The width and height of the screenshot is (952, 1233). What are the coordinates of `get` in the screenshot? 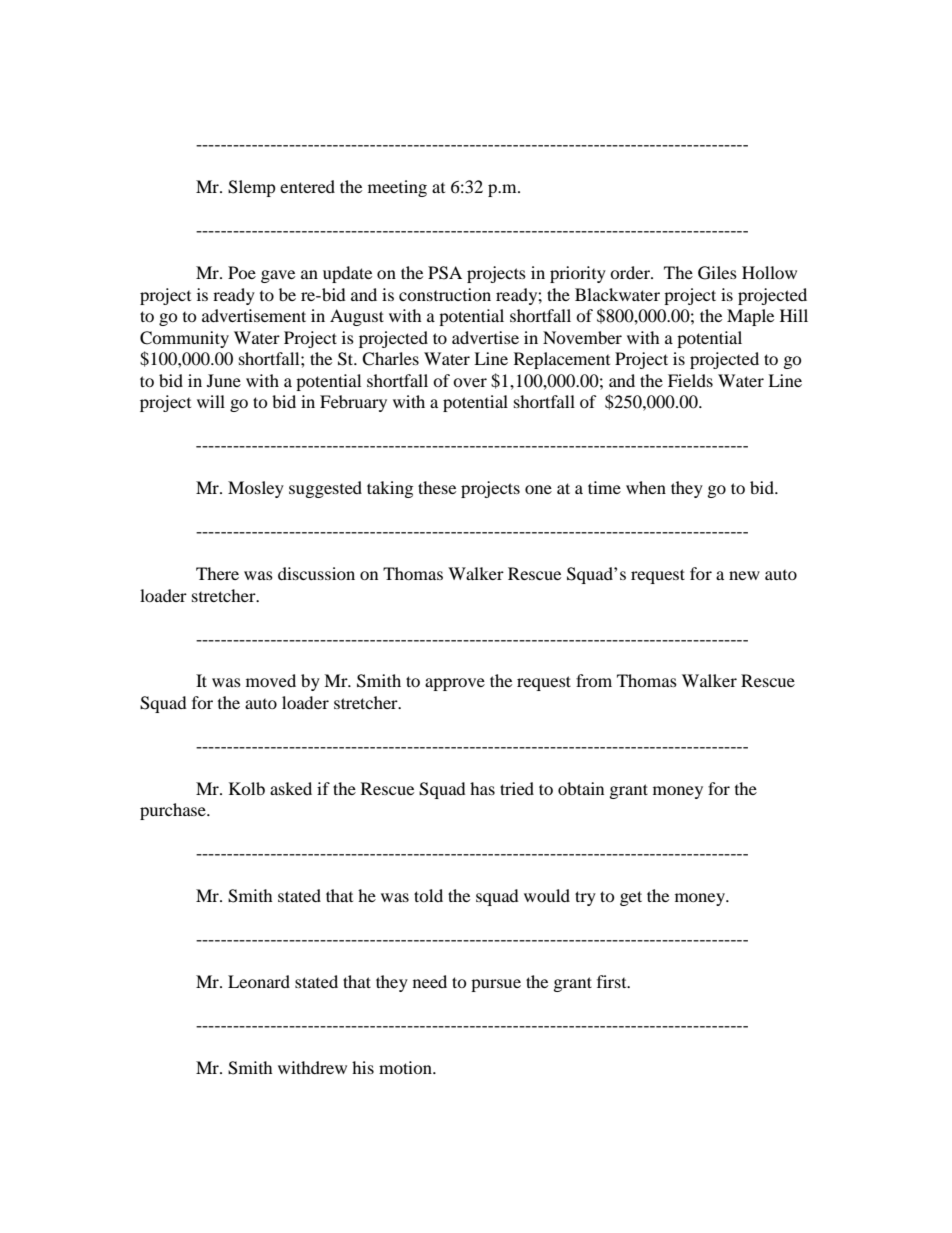 It's located at (631, 898).
